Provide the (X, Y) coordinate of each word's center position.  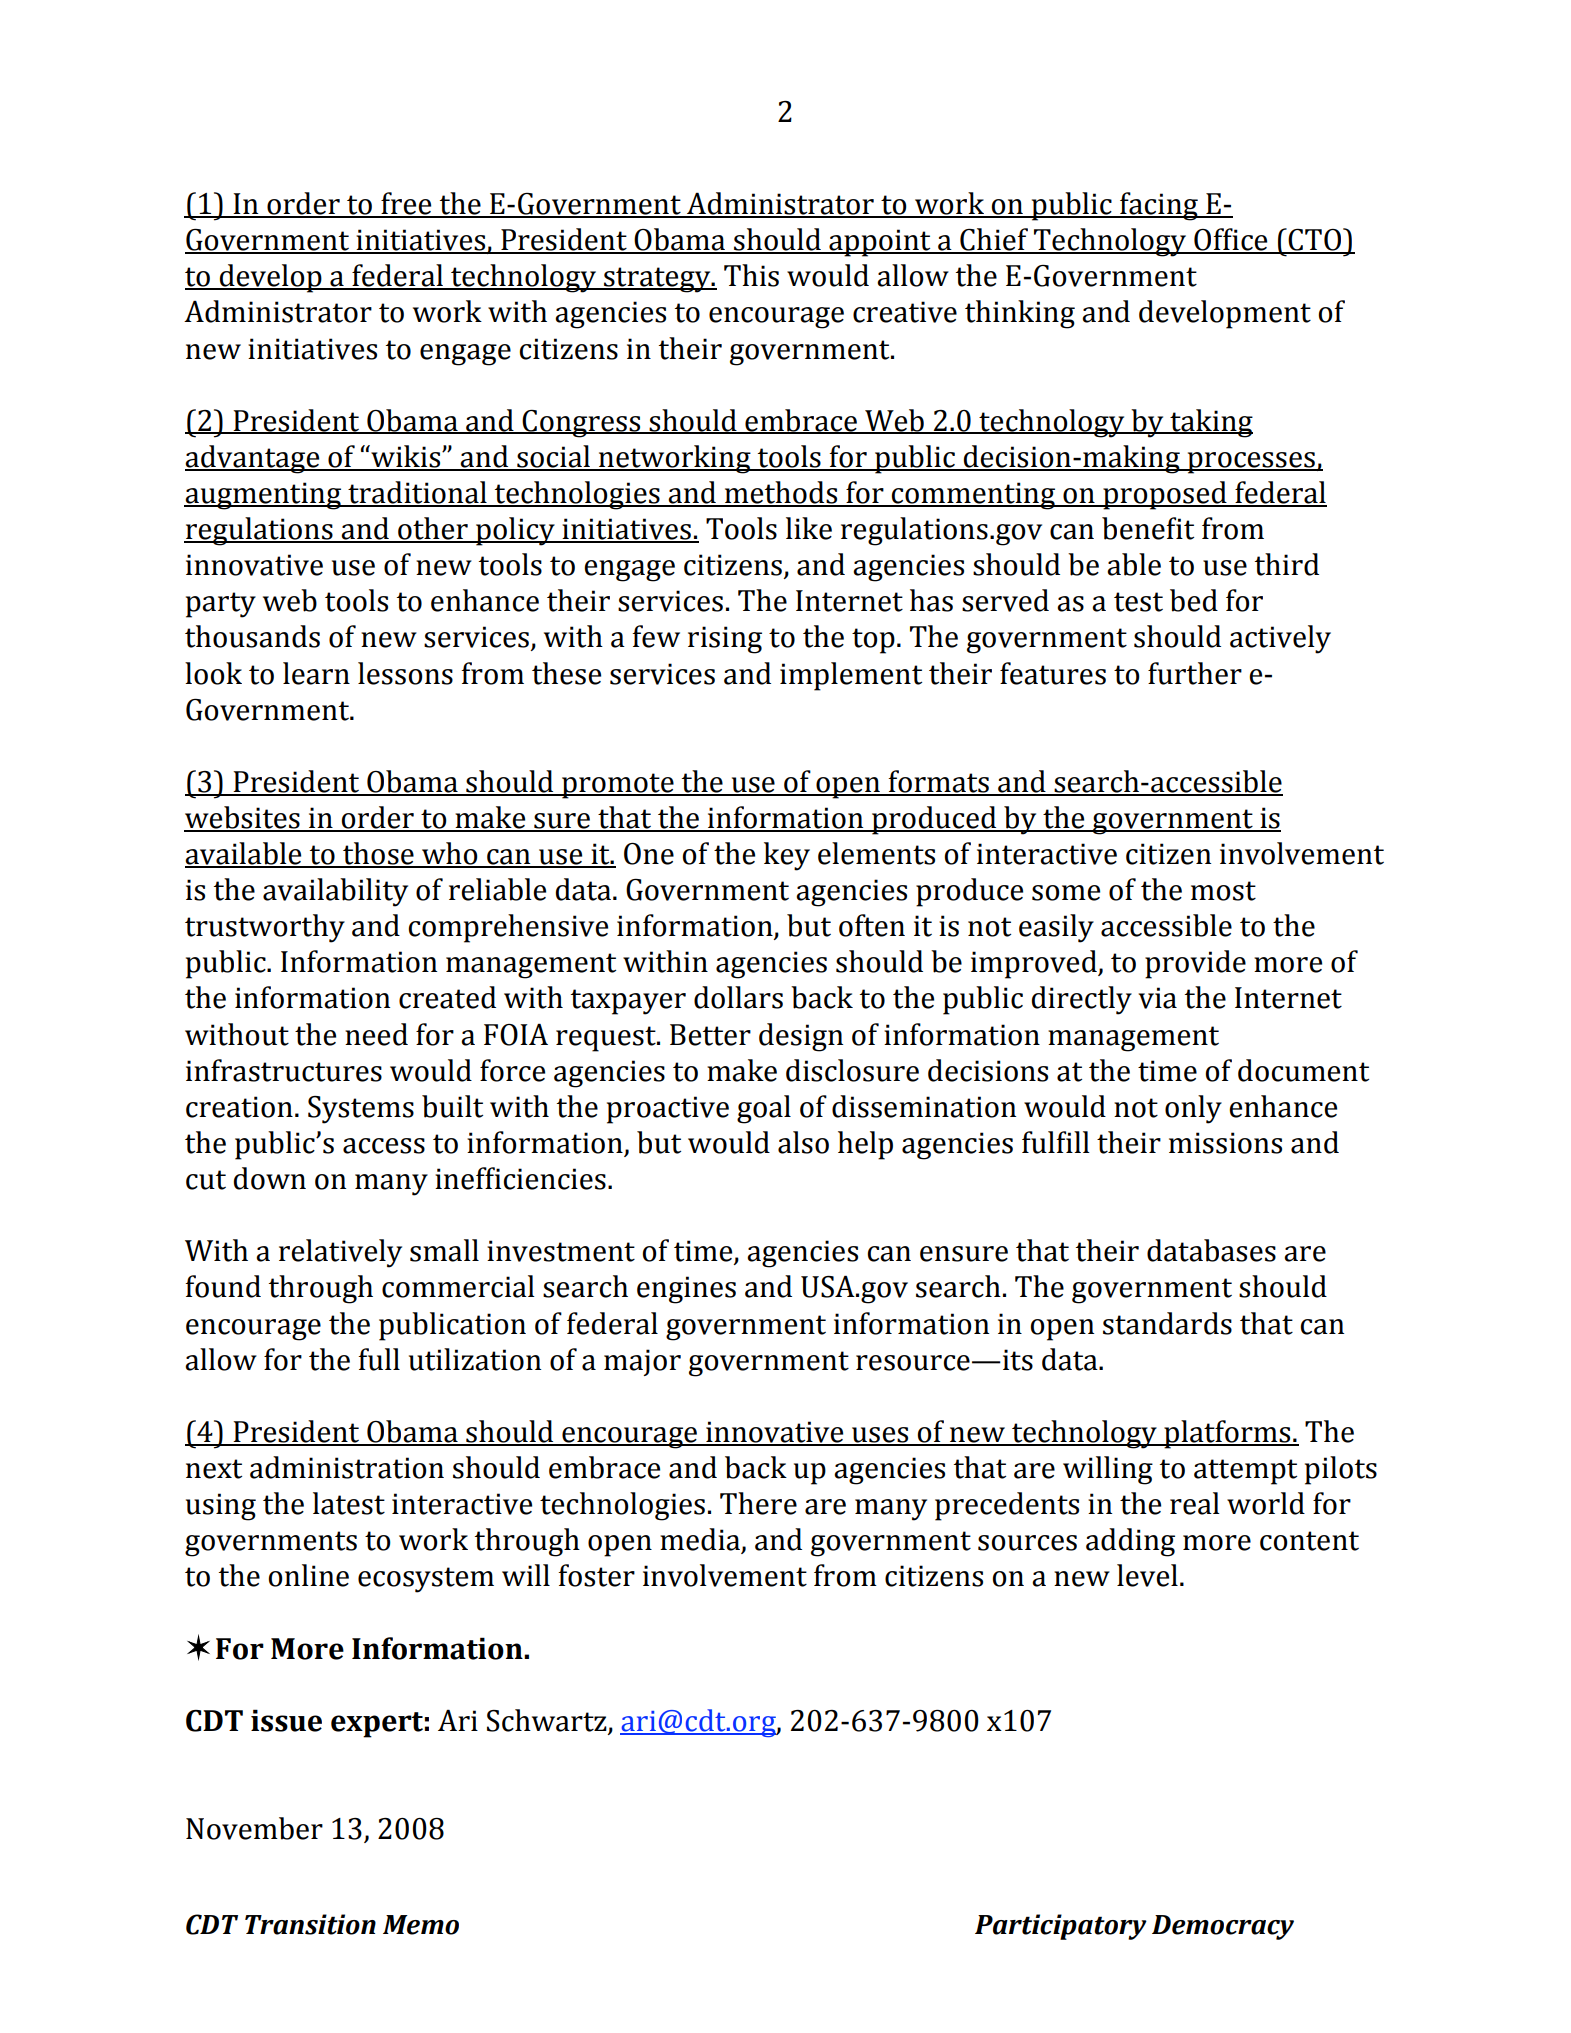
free (406, 204)
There (758, 1503)
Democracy (1223, 1927)
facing (1159, 206)
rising (725, 640)
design (801, 1037)
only (1193, 1109)
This (751, 275)
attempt (1245, 1472)
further (1195, 673)
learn (316, 673)
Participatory (1061, 1927)
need (376, 1034)
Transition (310, 1924)
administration (347, 1467)
